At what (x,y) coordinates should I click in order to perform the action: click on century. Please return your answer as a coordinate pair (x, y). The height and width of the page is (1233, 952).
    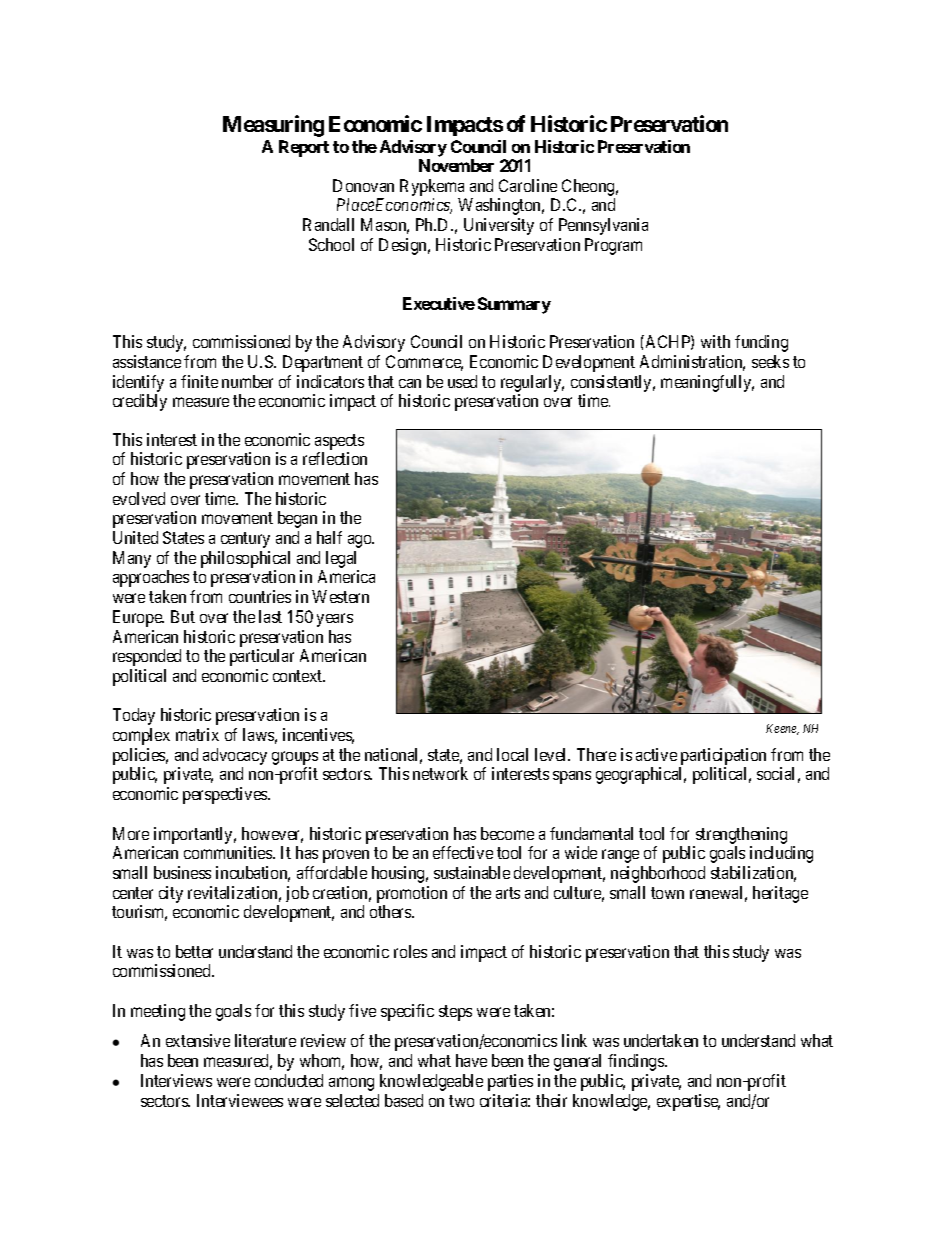
    Looking at the image, I should click on (245, 540).
